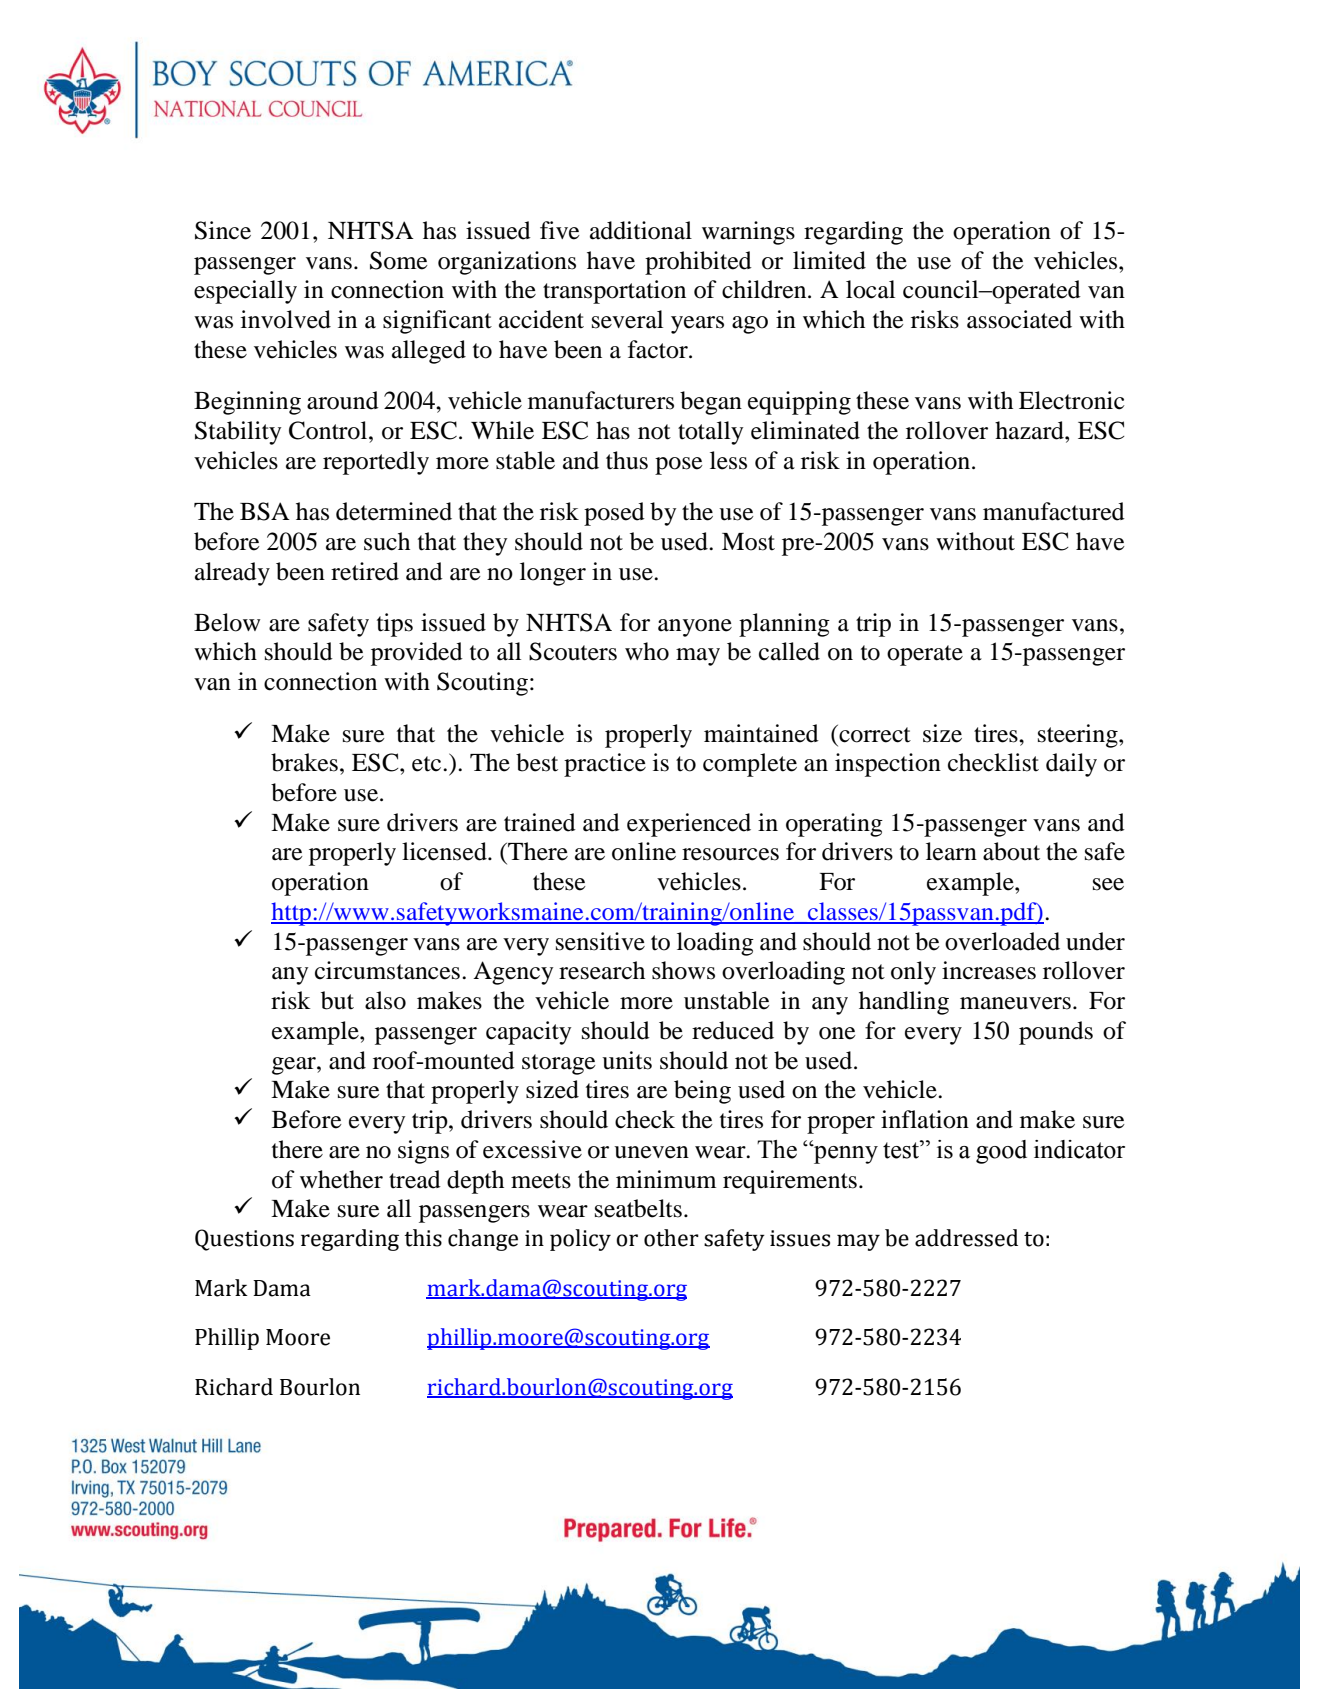  I want to click on prohibited, so click(698, 263).
